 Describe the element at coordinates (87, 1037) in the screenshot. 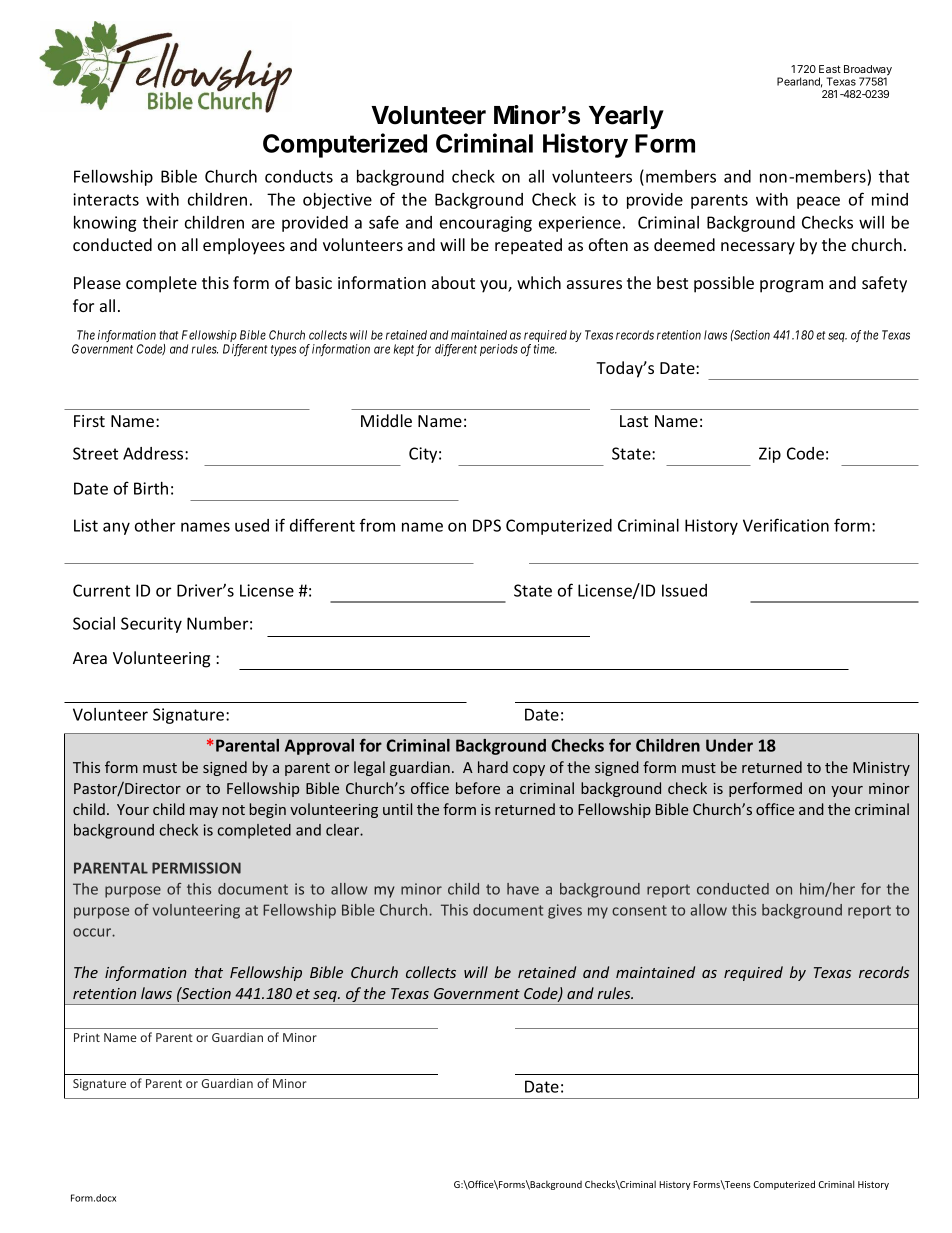

I see `Print` at that location.
